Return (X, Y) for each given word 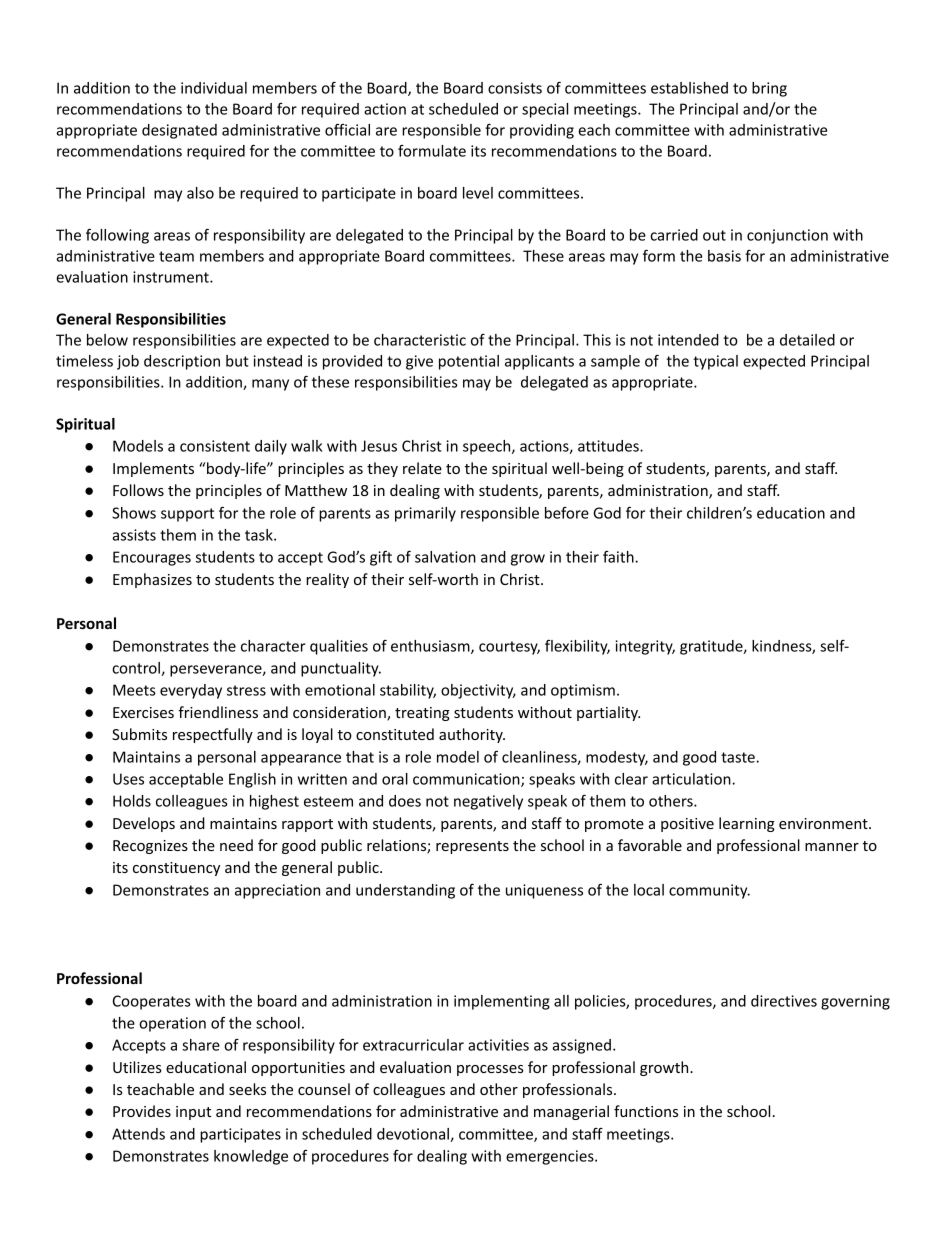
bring (769, 89)
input (193, 1113)
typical (715, 362)
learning (747, 824)
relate (422, 468)
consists (515, 88)
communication (467, 780)
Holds (132, 801)
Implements (153, 469)
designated (179, 131)
